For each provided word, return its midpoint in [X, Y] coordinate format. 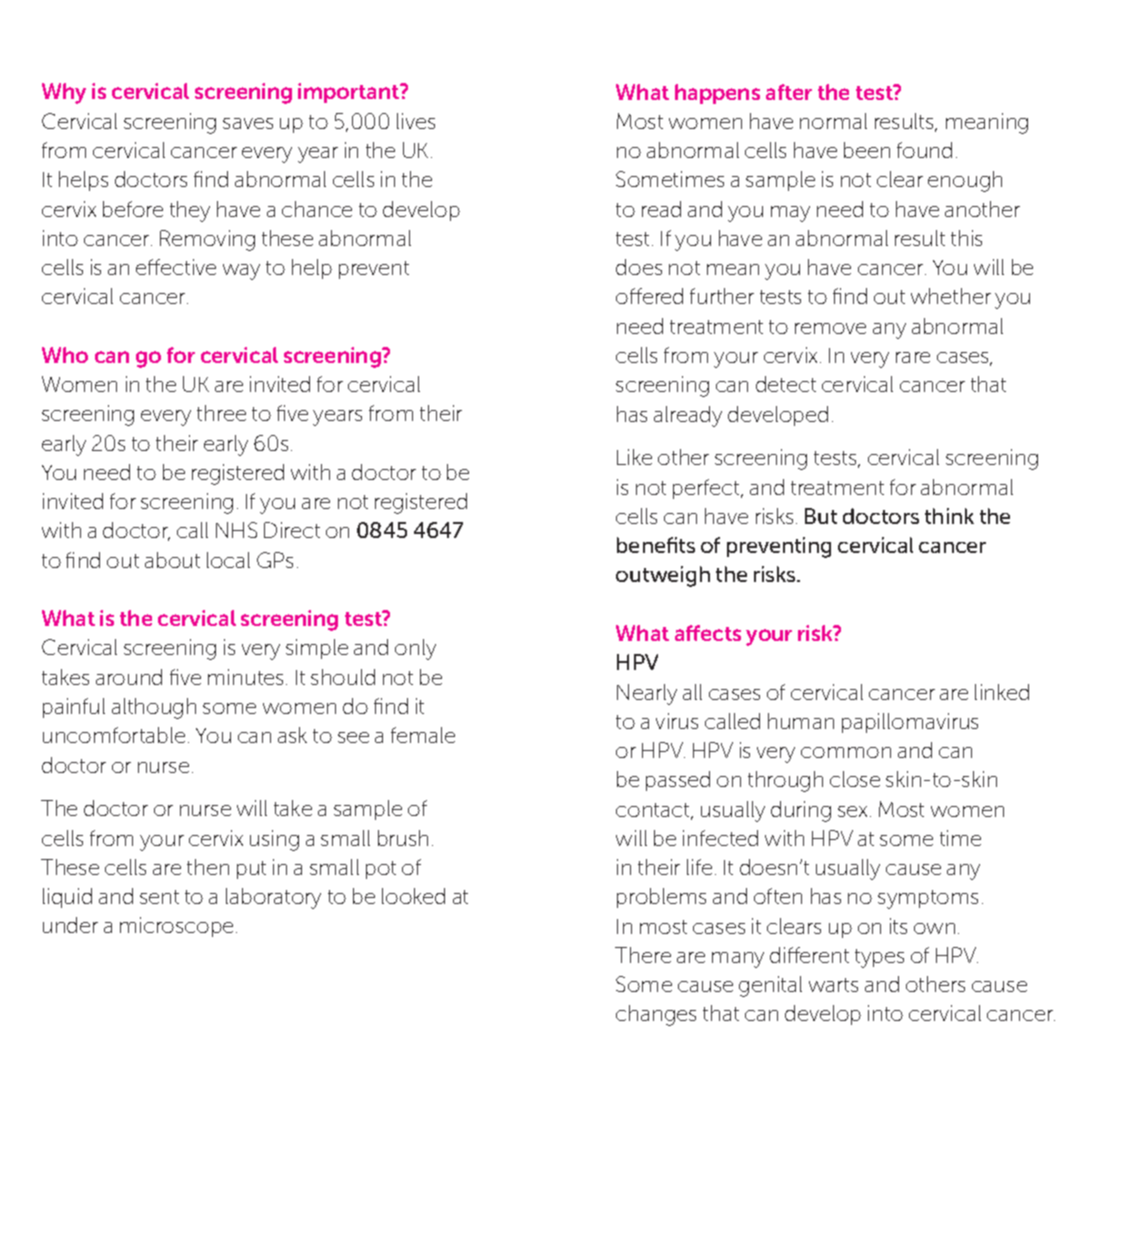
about [172, 560]
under [70, 925]
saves [248, 123]
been [867, 150]
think [949, 516]
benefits [656, 545]
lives [416, 121]
